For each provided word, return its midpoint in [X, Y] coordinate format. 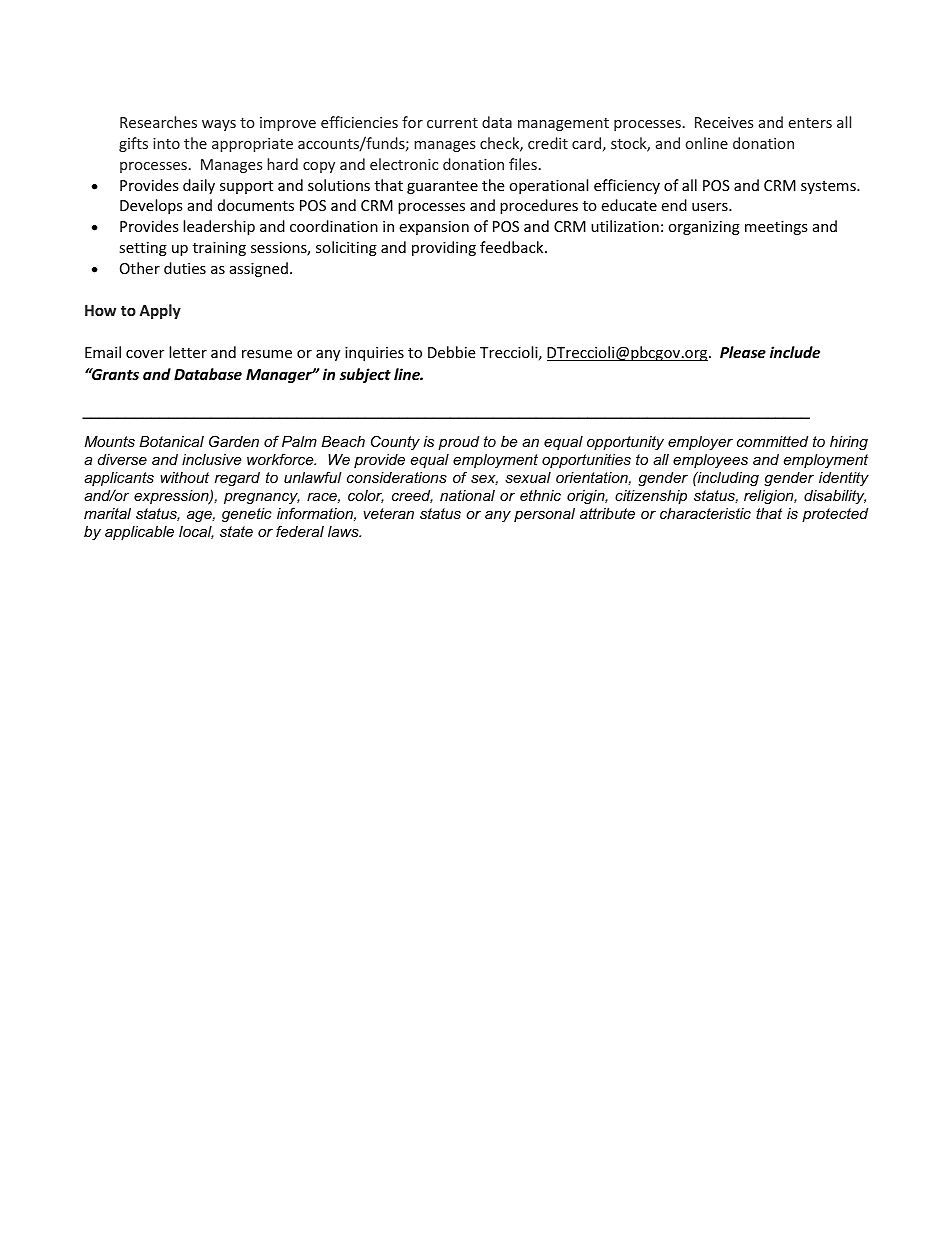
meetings [776, 228]
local [196, 532]
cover [145, 354]
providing [444, 248]
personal [544, 515]
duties [185, 268]
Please [743, 352]
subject [365, 375]
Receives [724, 122]
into [166, 143]
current [452, 123]
